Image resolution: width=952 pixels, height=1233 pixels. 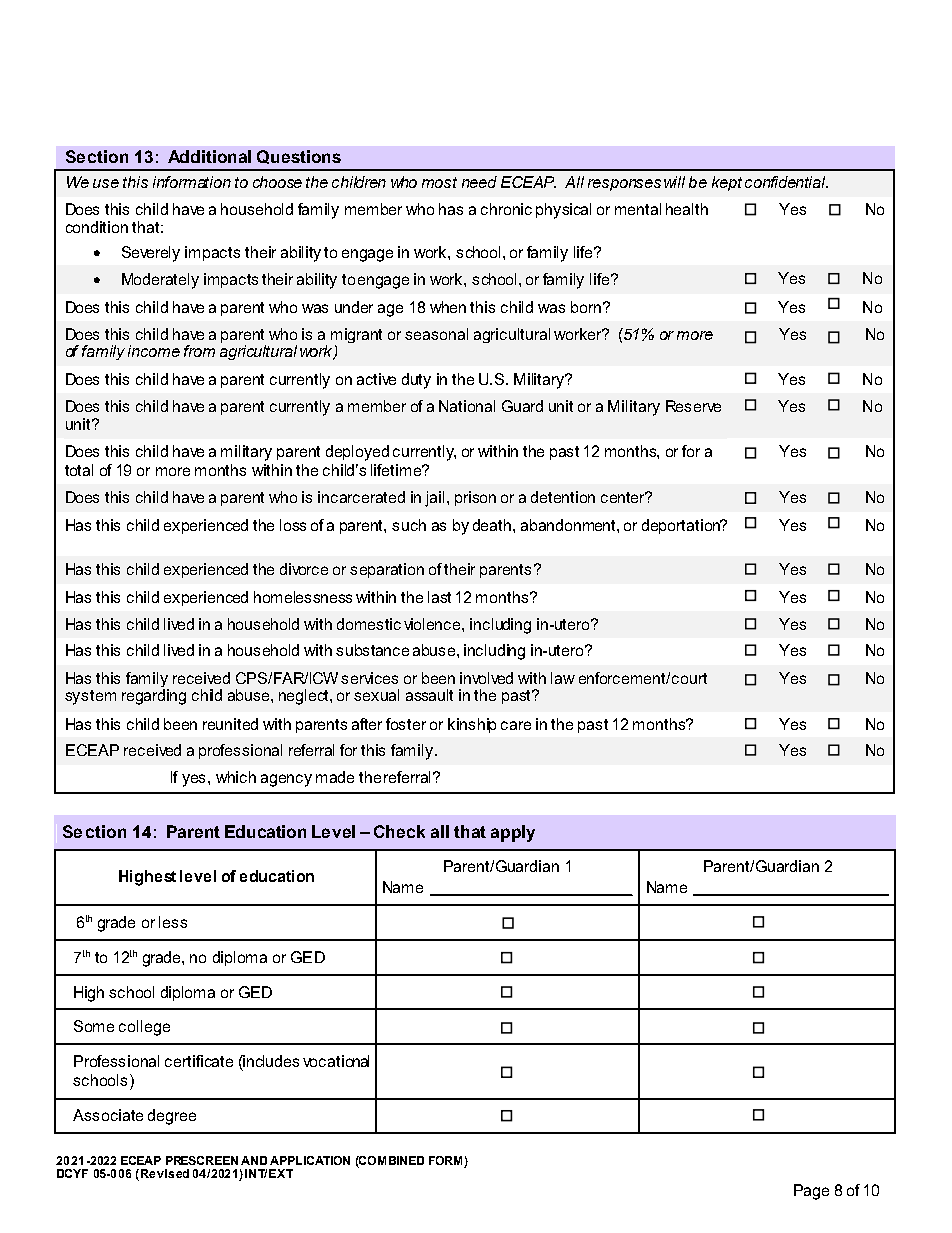 I want to click on National, so click(x=467, y=406).
